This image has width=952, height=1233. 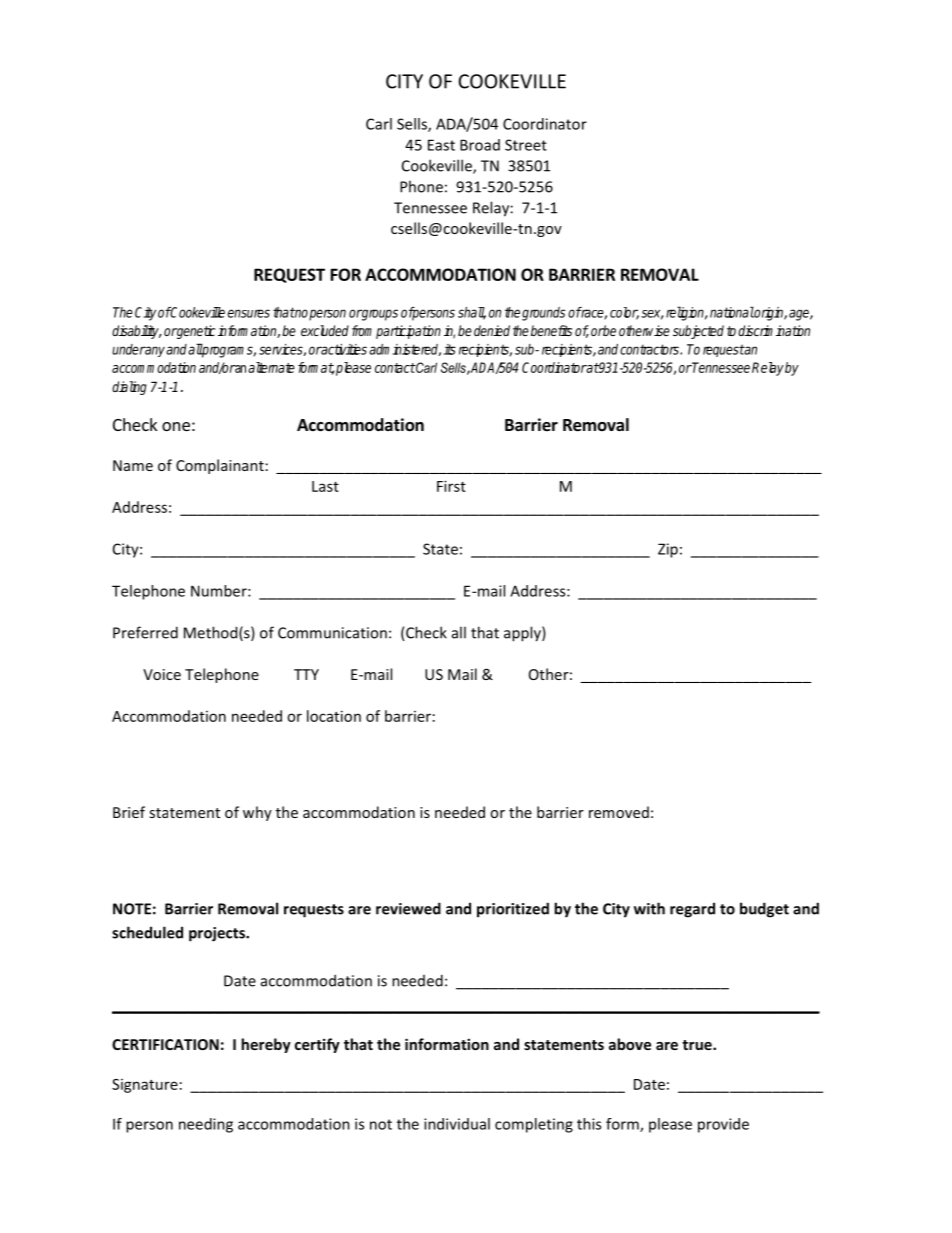 What do you see at coordinates (249, 313) in the image?
I see `ensures` at bounding box center [249, 313].
